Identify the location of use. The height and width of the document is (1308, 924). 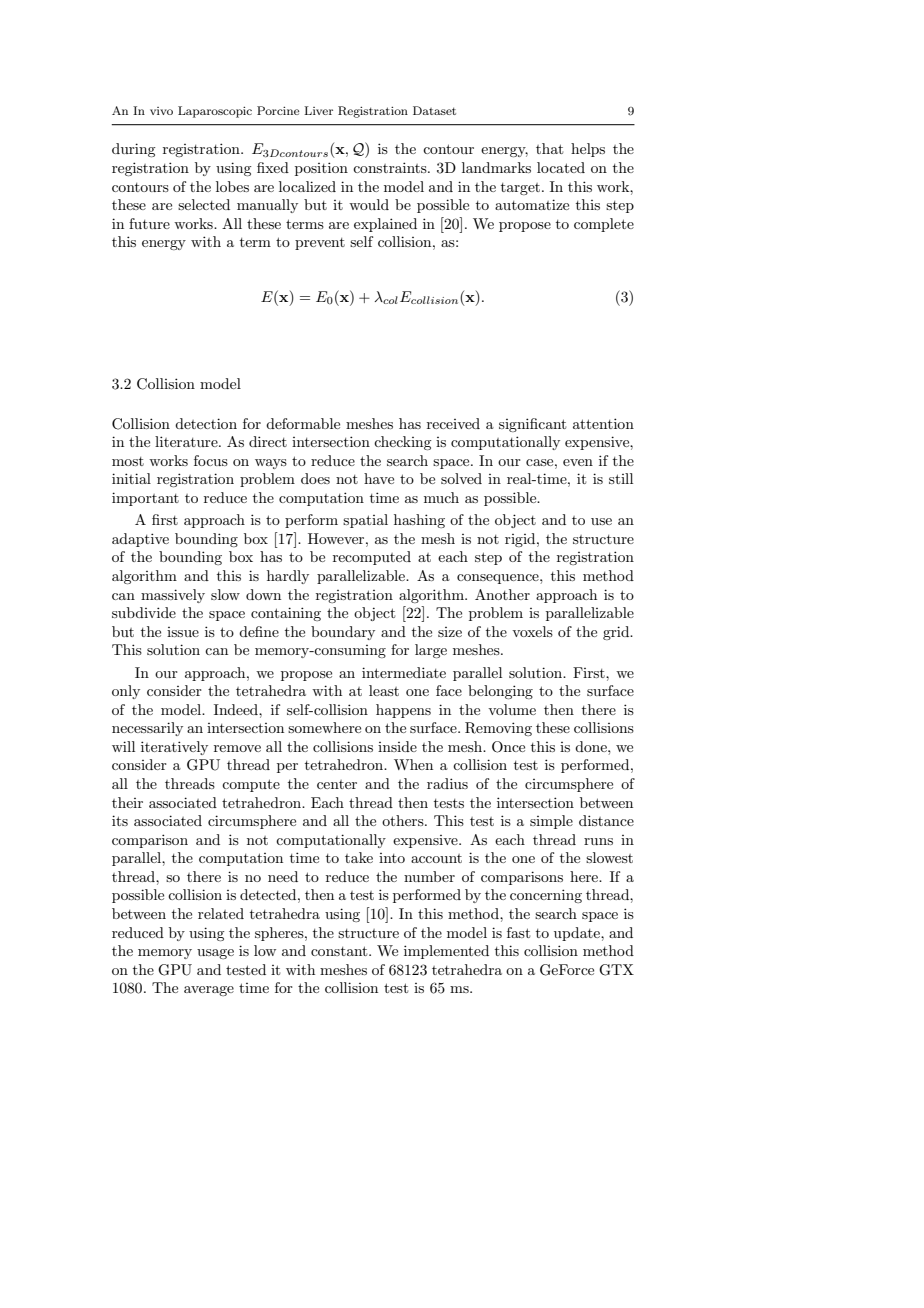
(601, 521).
